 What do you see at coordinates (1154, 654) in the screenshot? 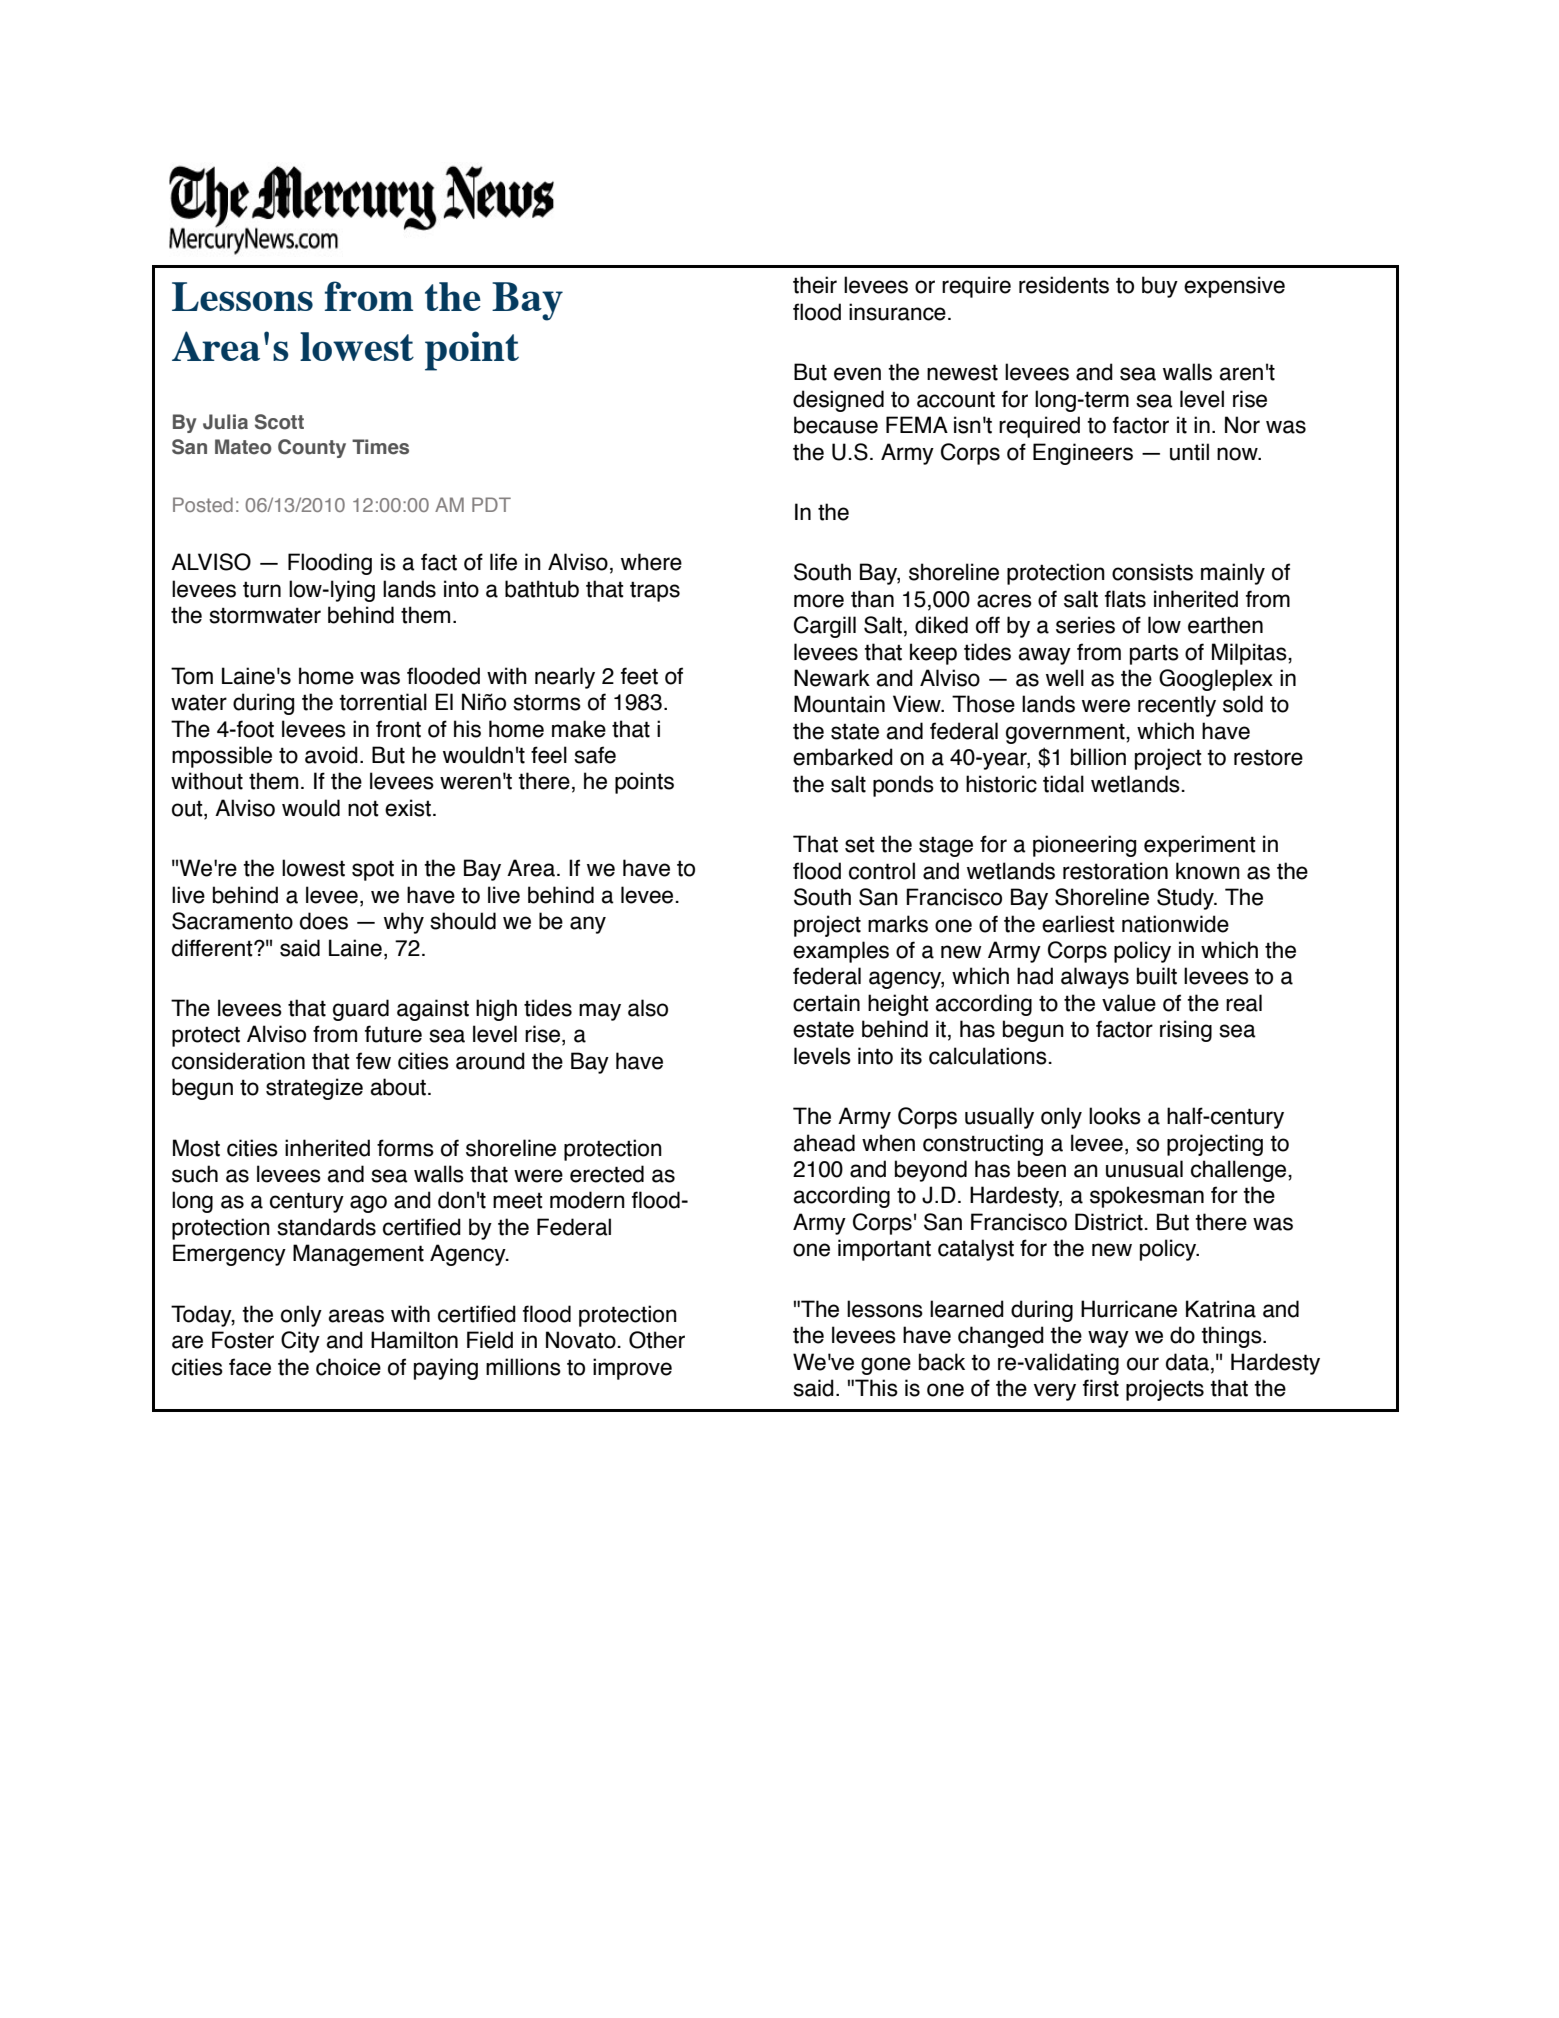
I see `parts` at bounding box center [1154, 654].
